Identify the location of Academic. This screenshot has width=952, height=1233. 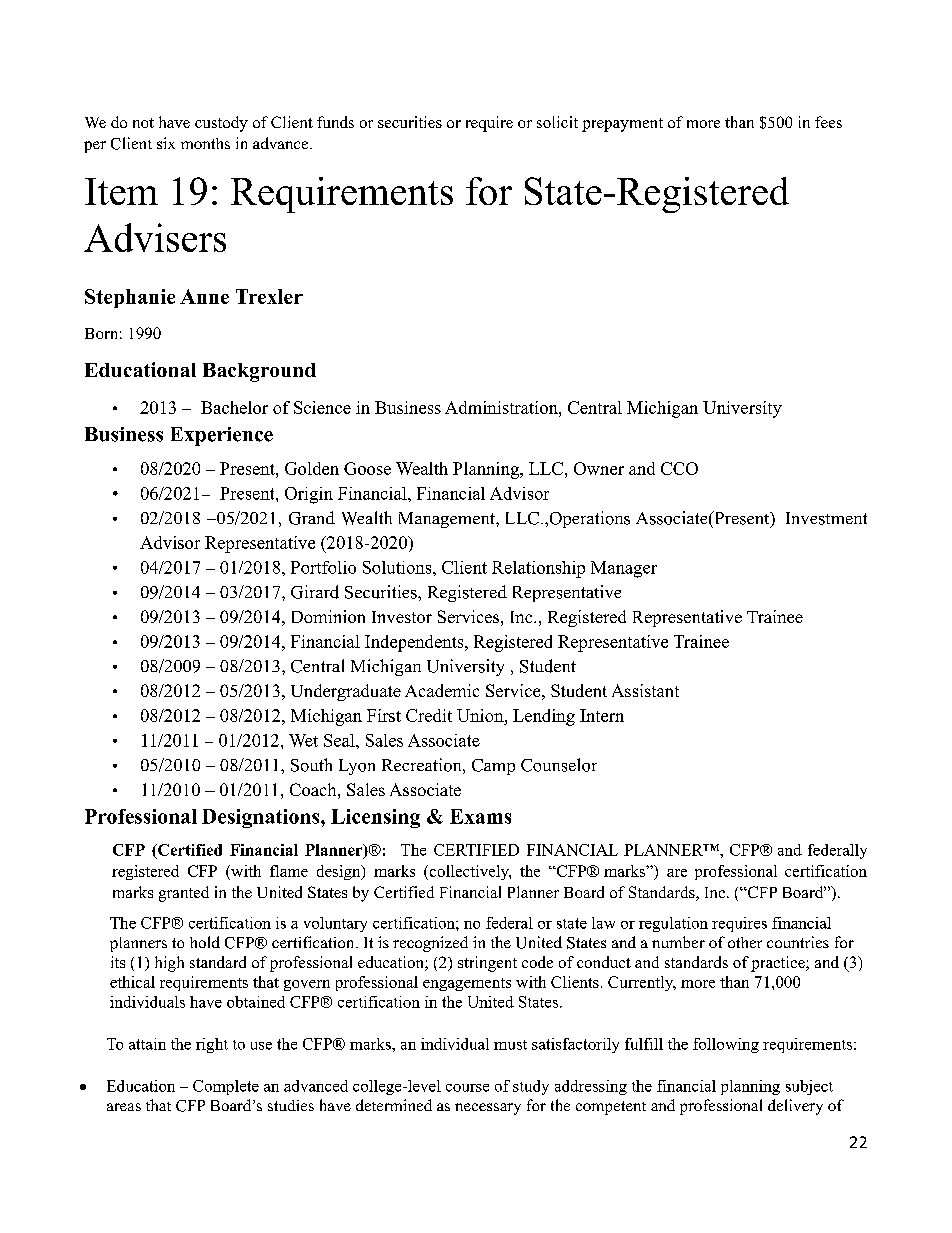
(442, 690).
